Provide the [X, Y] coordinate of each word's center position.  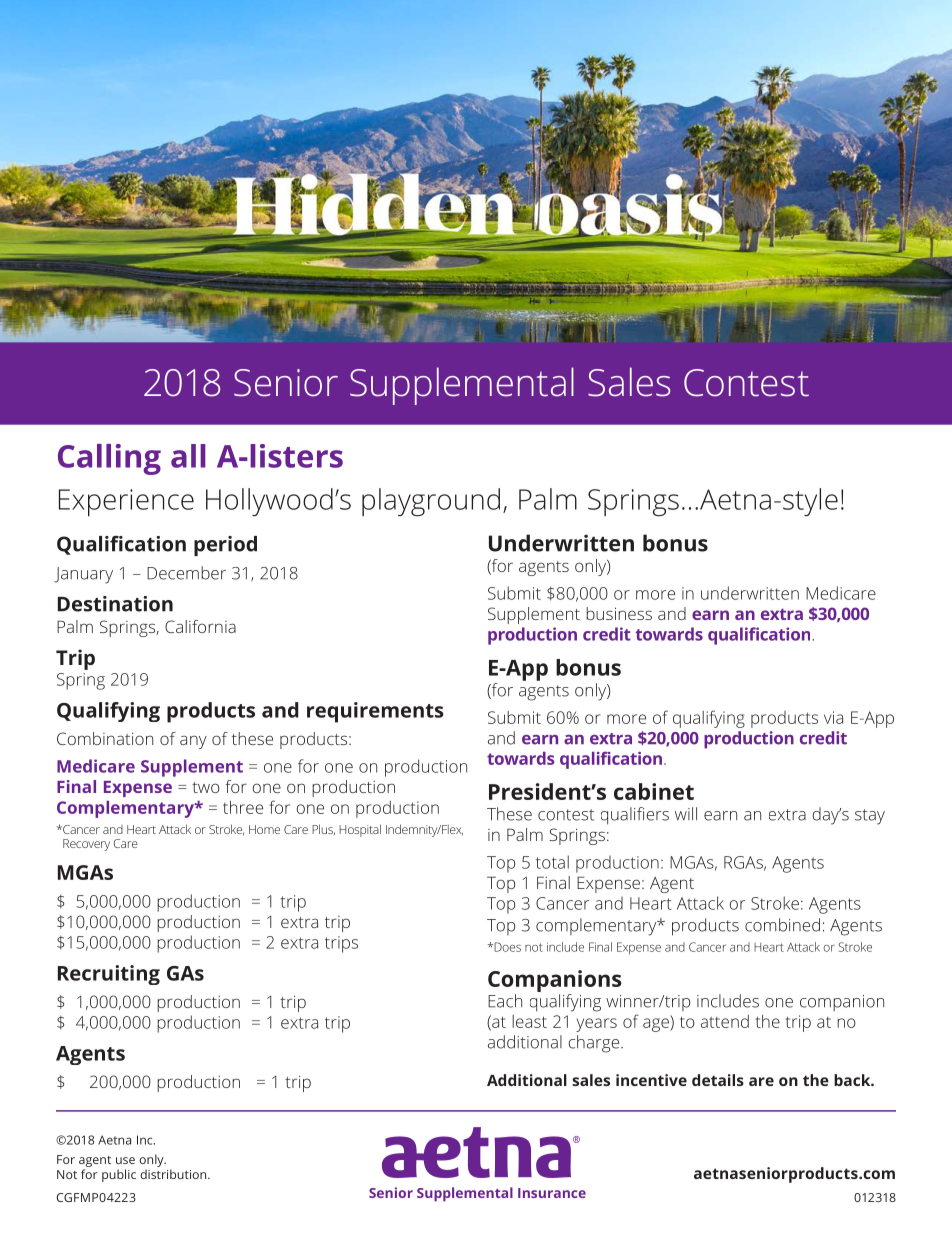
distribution [174, 1174]
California [200, 626]
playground [431, 502]
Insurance [552, 1193]
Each [505, 1001]
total [552, 862]
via [833, 717]
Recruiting [109, 975]
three [243, 807]
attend [725, 1021]
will [686, 813]
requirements [375, 712]
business [619, 613]
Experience [126, 503]
